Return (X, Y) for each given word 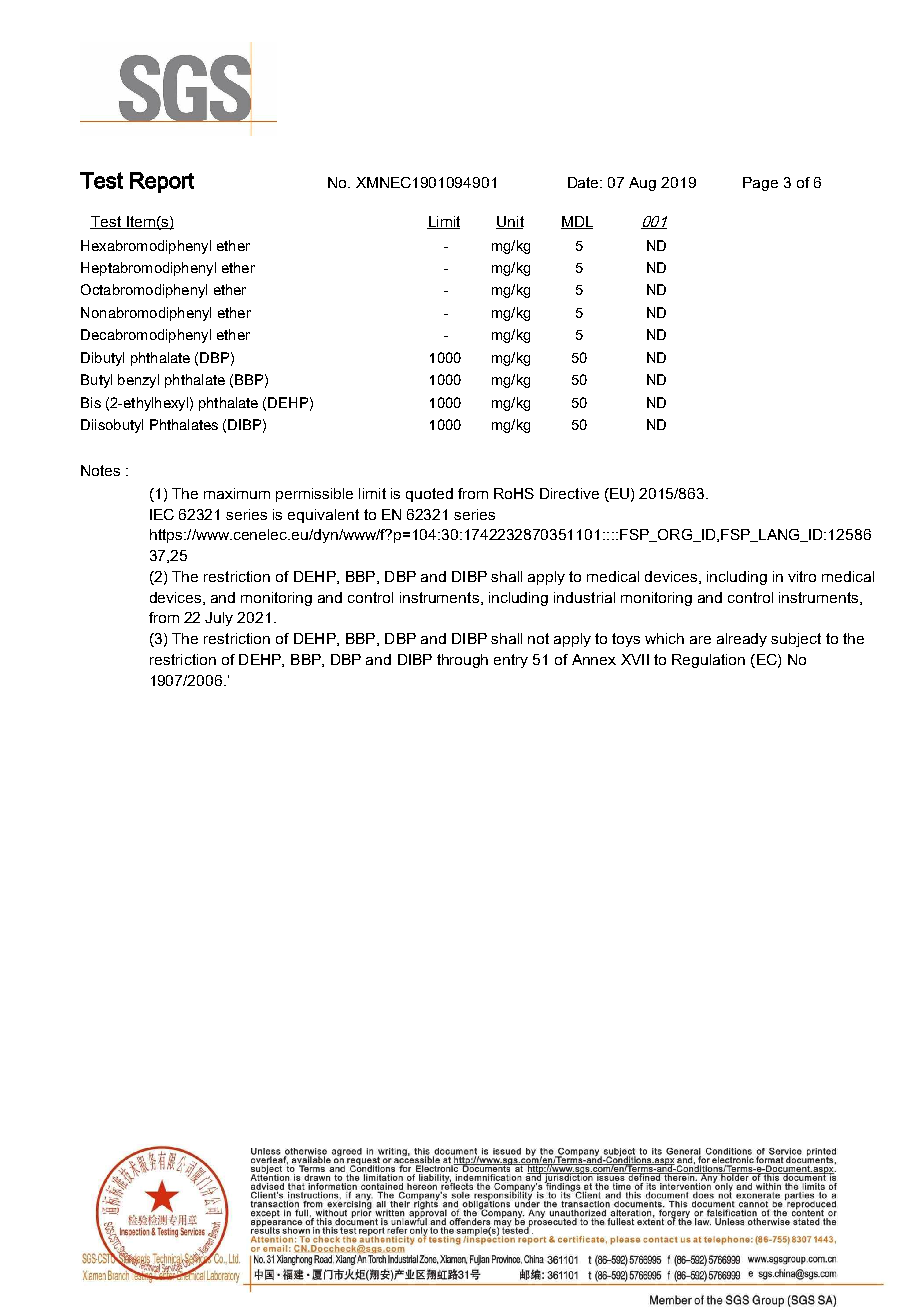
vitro (802, 576)
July (219, 619)
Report (162, 182)
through (462, 661)
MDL (577, 222)
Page (760, 184)
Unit (510, 222)
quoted (429, 495)
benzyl (138, 381)
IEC (162, 514)
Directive (569, 493)
